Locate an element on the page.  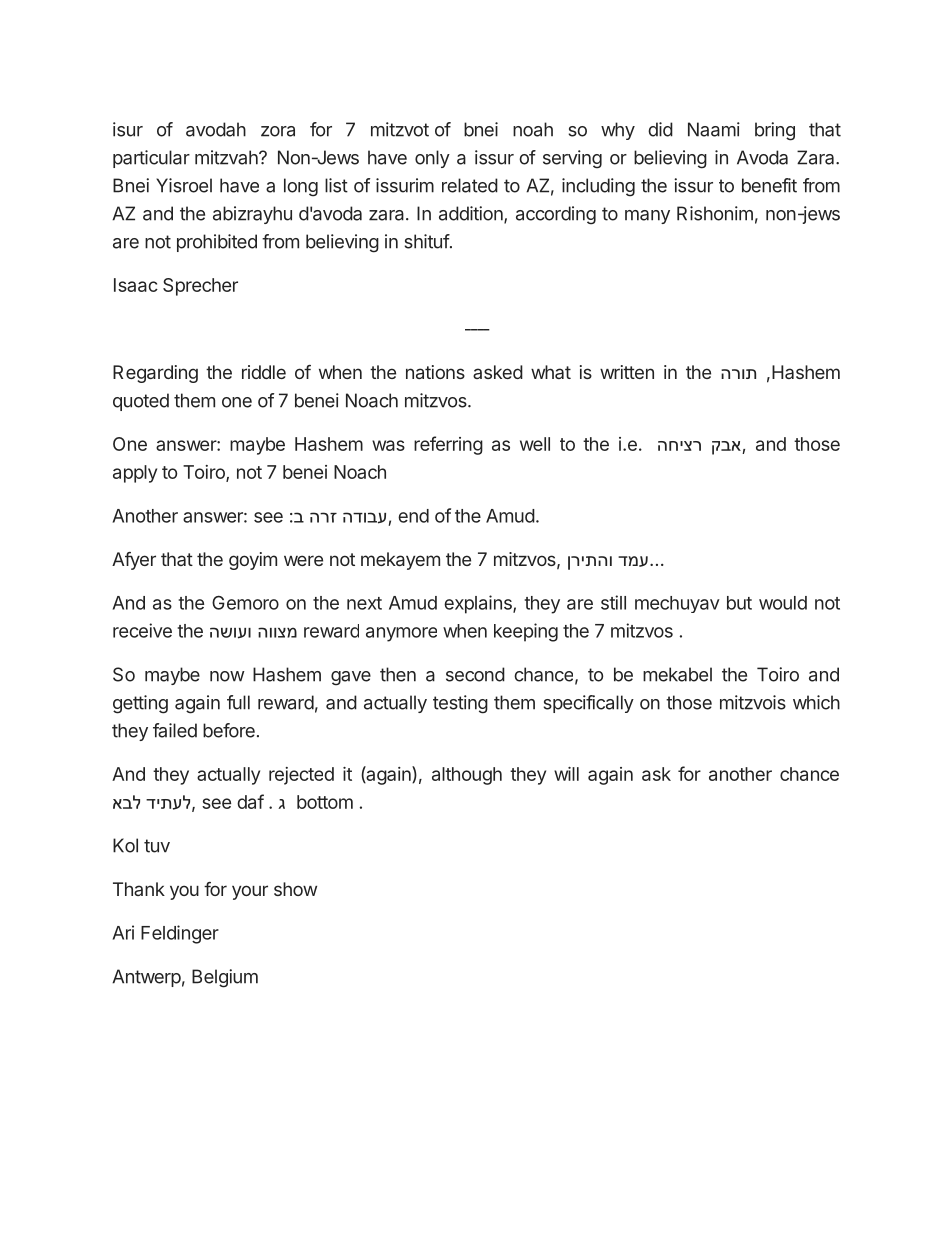
will is located at coordinates (566, 774).
